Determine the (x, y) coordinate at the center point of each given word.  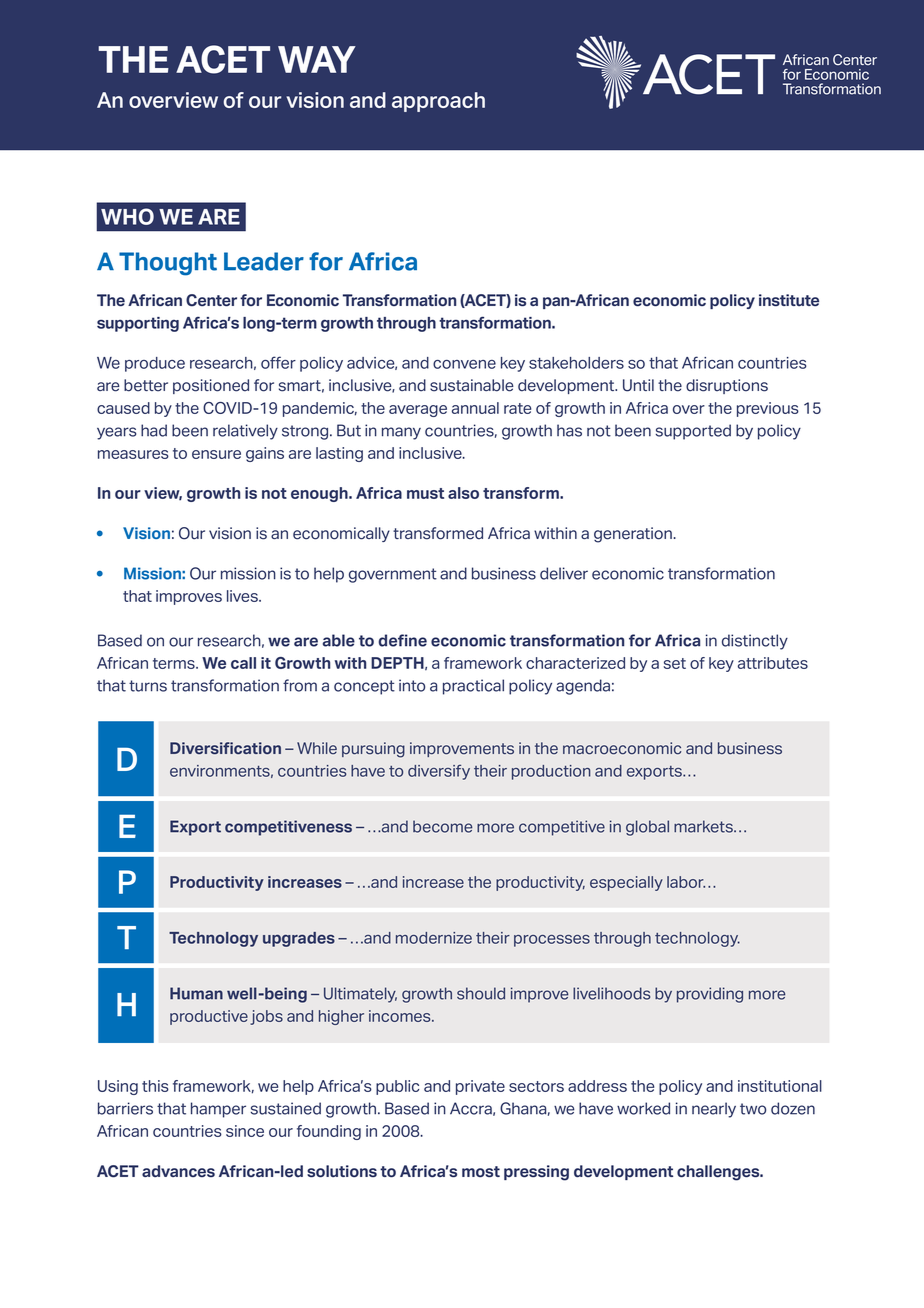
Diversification (225, 748)
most (481, 1171)
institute (789, 300)
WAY (317, 59)
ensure (216, 454)
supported (693, 432)
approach (438, 102)
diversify (439, 772)
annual (475, 408)
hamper (218, 1110)
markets (704, 826)
